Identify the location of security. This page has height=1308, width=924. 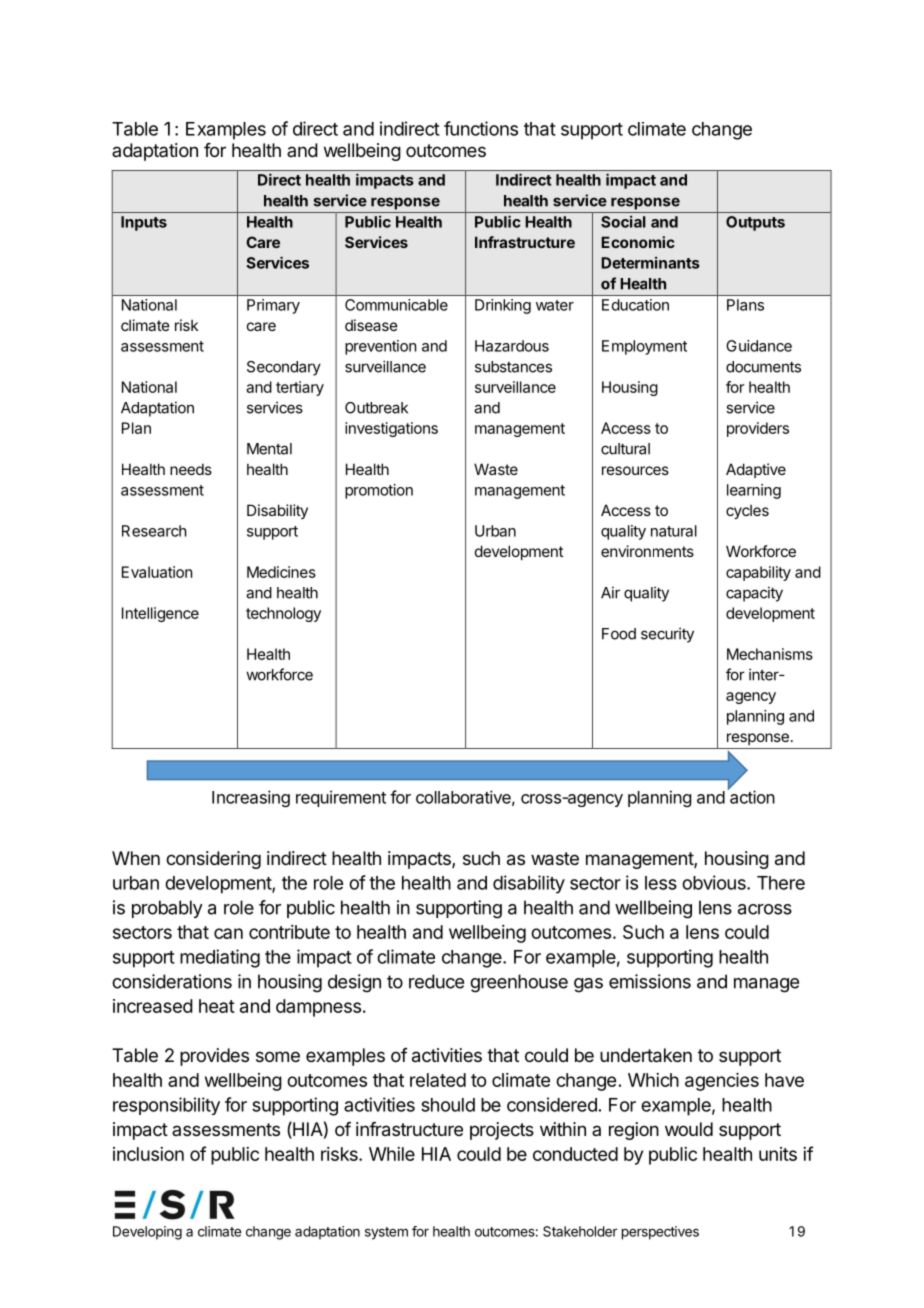
(667, 635).
